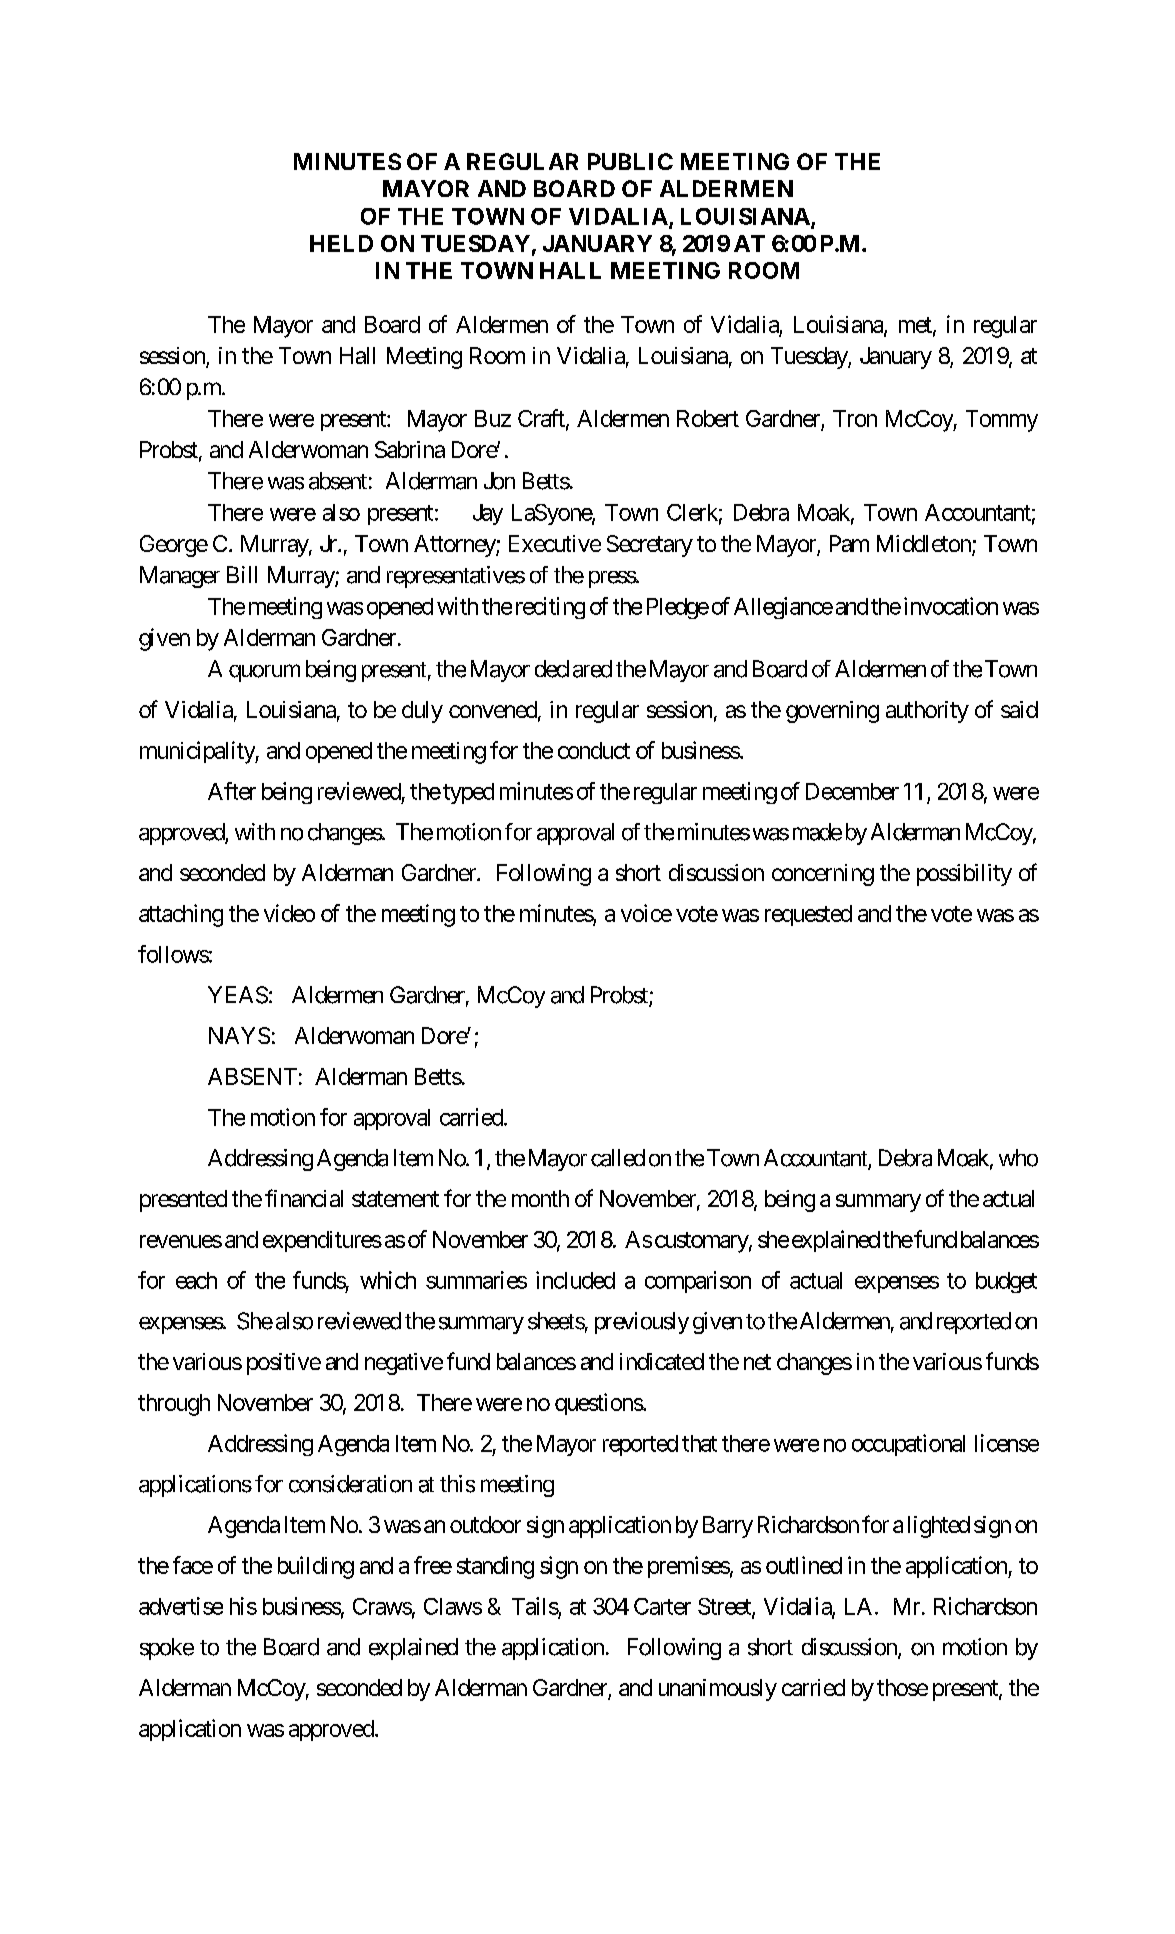  I want to click on voice, so click(646, 913).
